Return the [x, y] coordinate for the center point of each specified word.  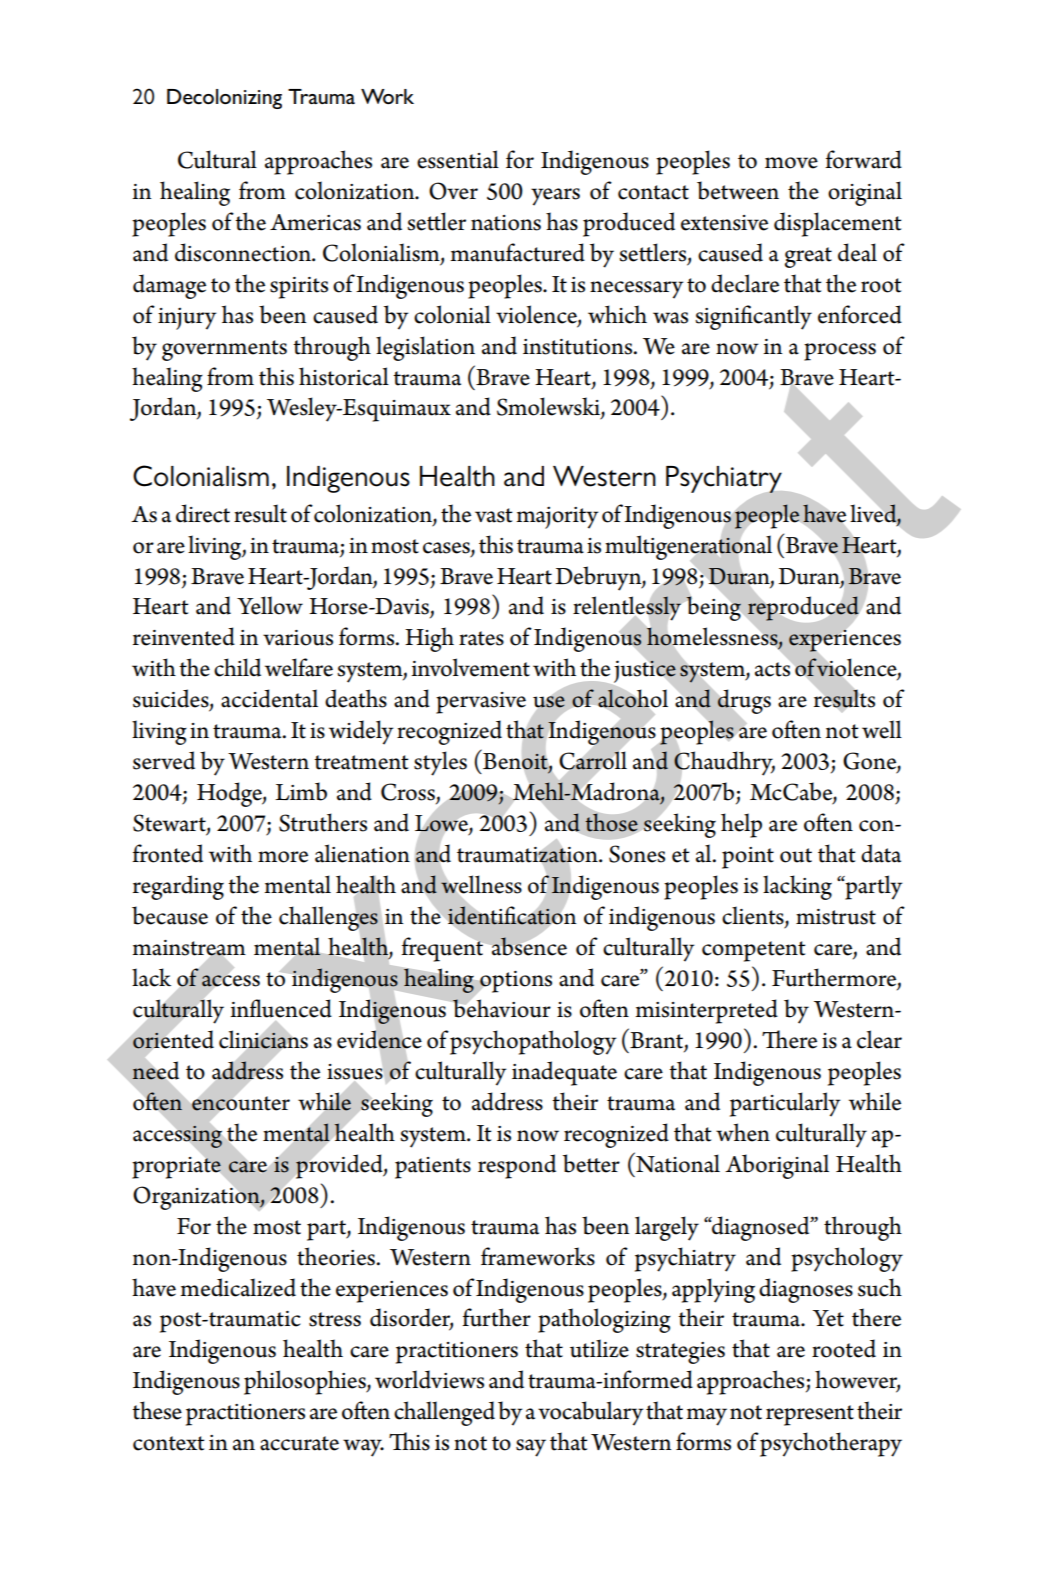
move [791, 163]
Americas [315, 222]
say [531, 1448]
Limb [301, 791]
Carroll [593, 760]
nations [506, 223]
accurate [299, 1443]
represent [810, 1415]
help [741, 825]
